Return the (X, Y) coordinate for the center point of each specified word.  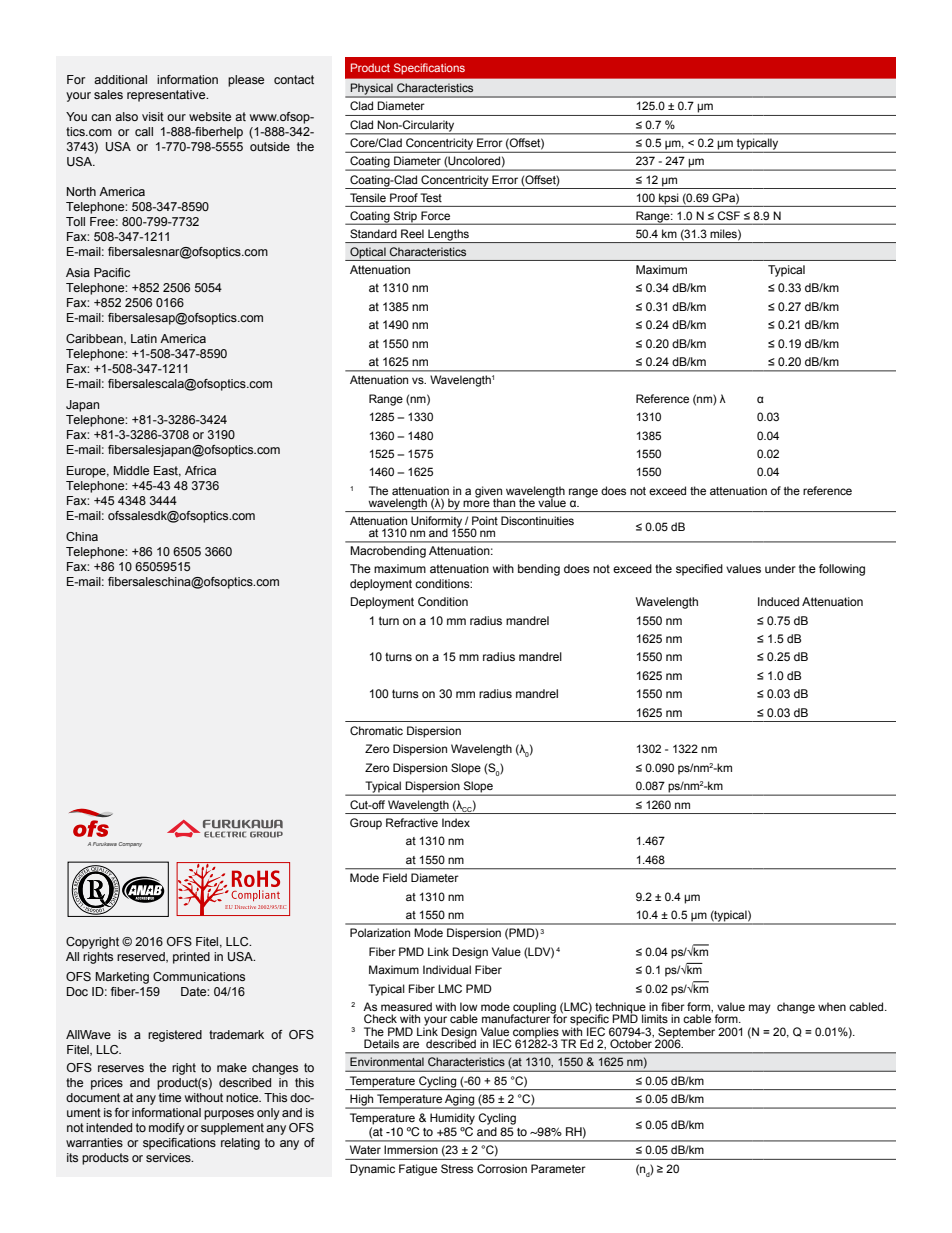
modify (167, 1129)
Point (485, 520)
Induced (778, 601)
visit (153, 116)
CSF (729, 215)
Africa (200, 470)
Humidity (452, 1119)
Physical (371, 90)
